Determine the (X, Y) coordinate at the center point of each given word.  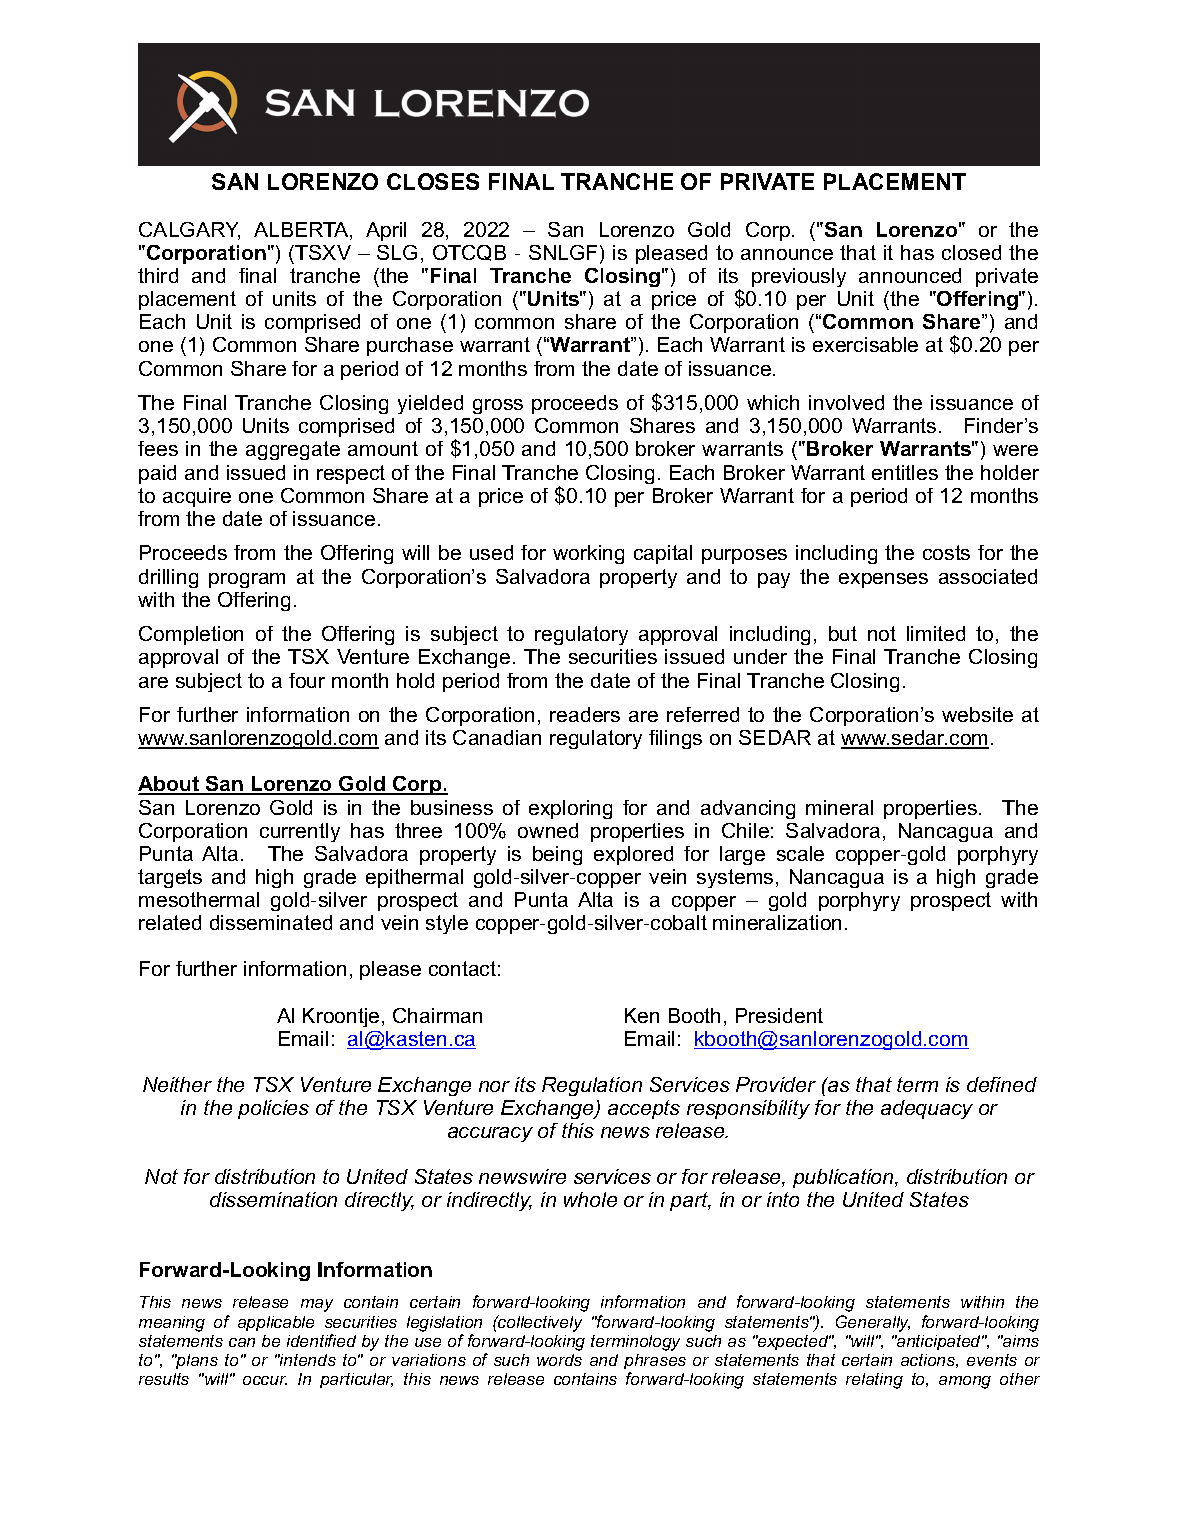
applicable (276, 1323)
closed (971, 252)
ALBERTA (302, 231)
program (247, 580)
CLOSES (433, 181)
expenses (883, 580)
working (588, 554)
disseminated (271, 922)
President (779, 1015)
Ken (642, 1015)
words (559, 1360)
